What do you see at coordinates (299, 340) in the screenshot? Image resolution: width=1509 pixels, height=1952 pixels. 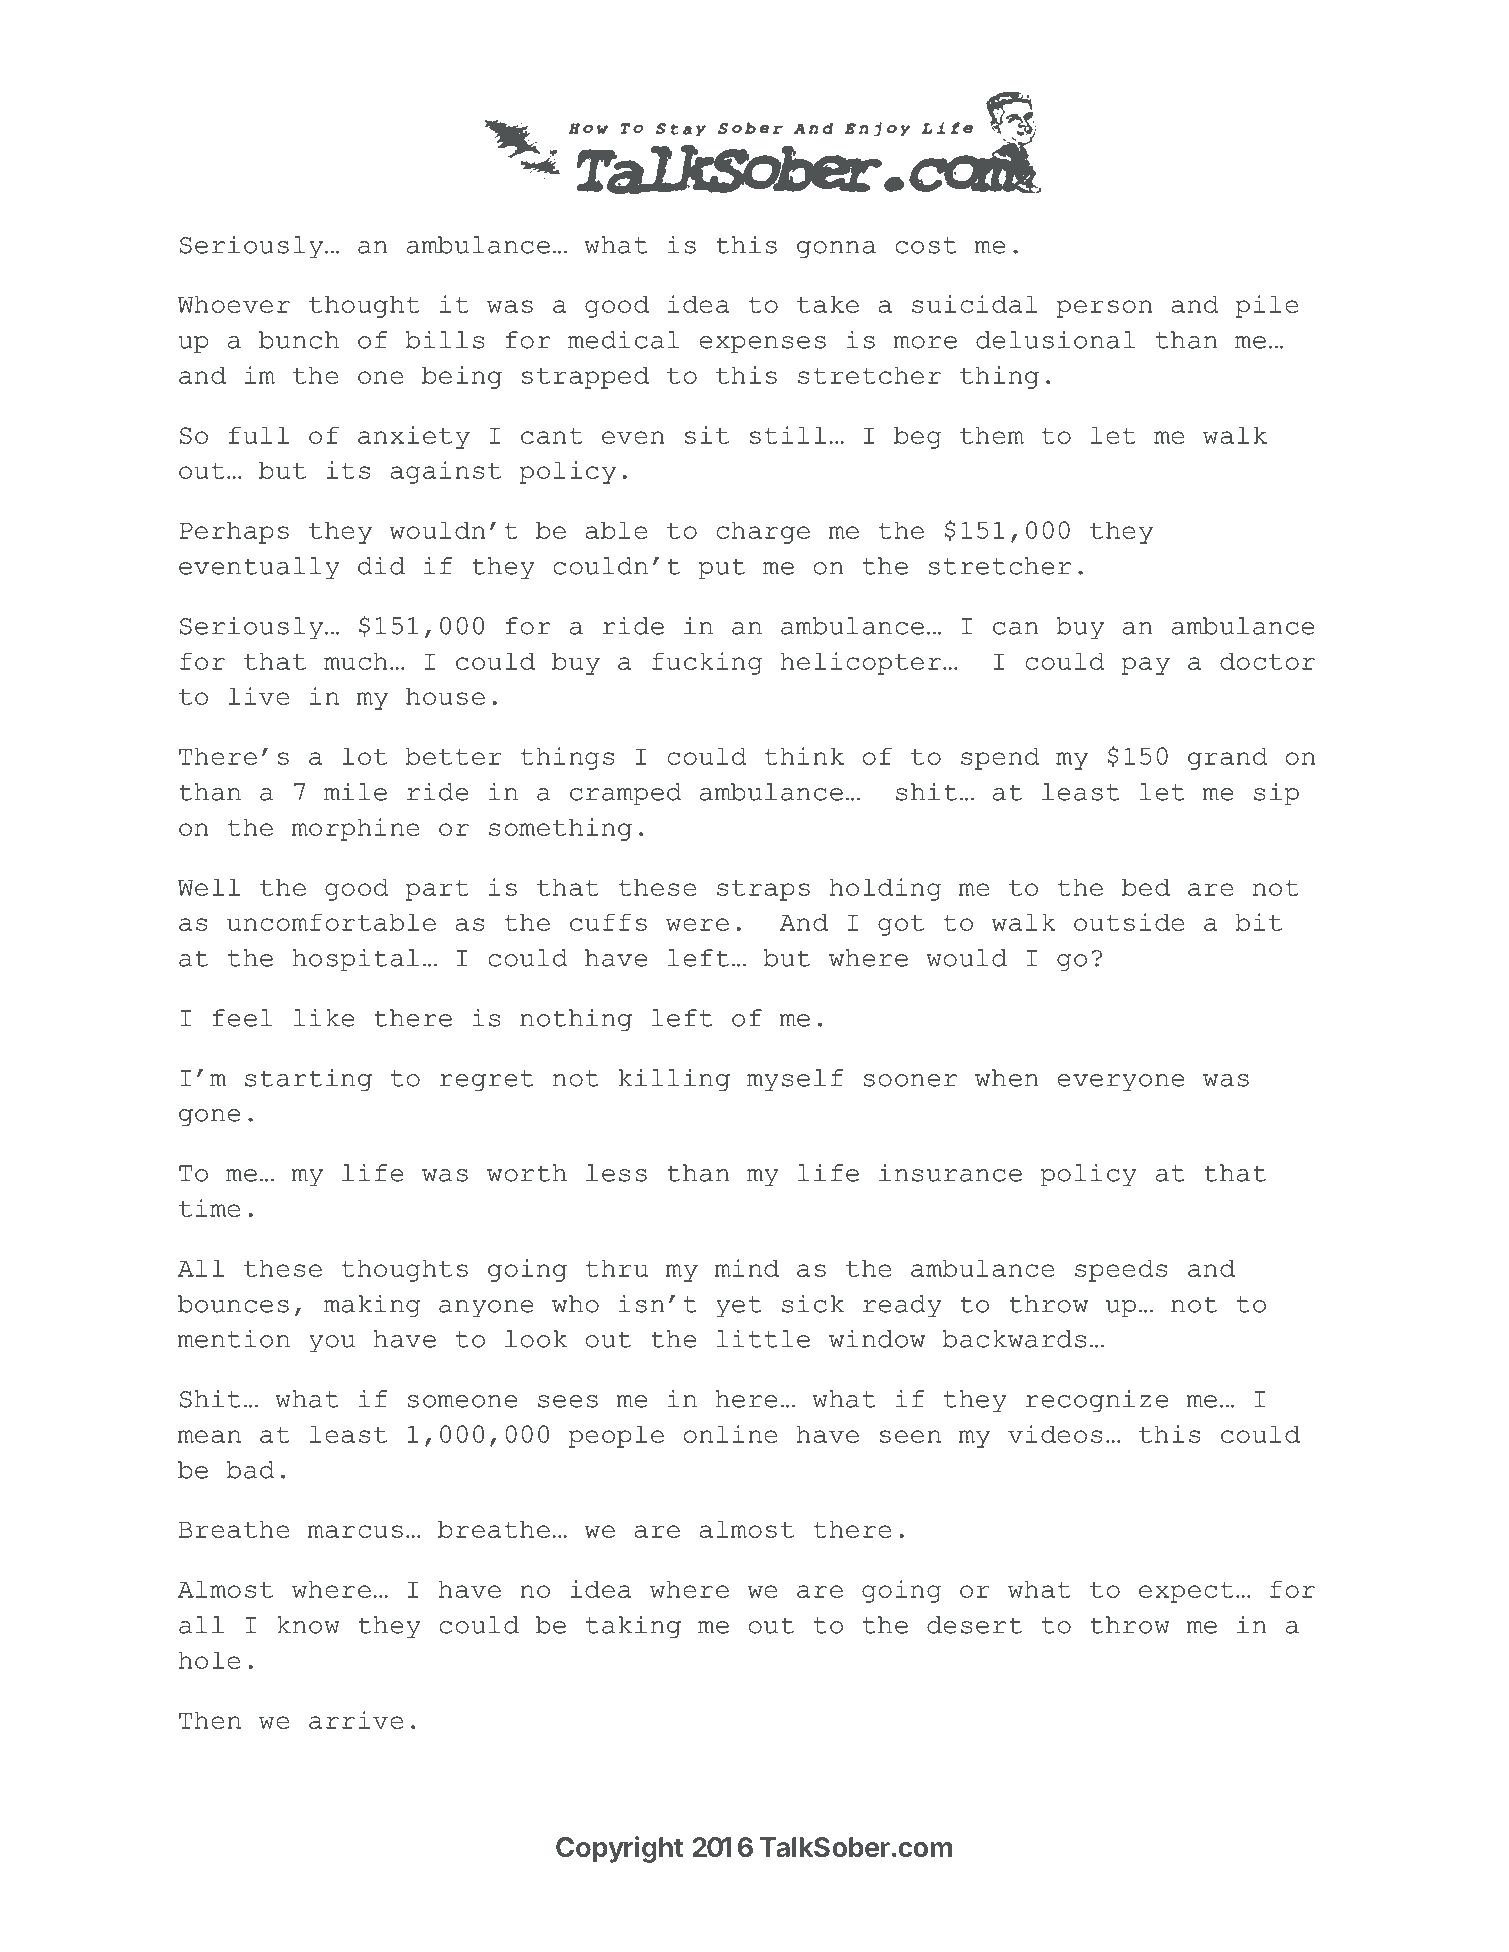 I see `bunch` at bounding box center [299, 340].
